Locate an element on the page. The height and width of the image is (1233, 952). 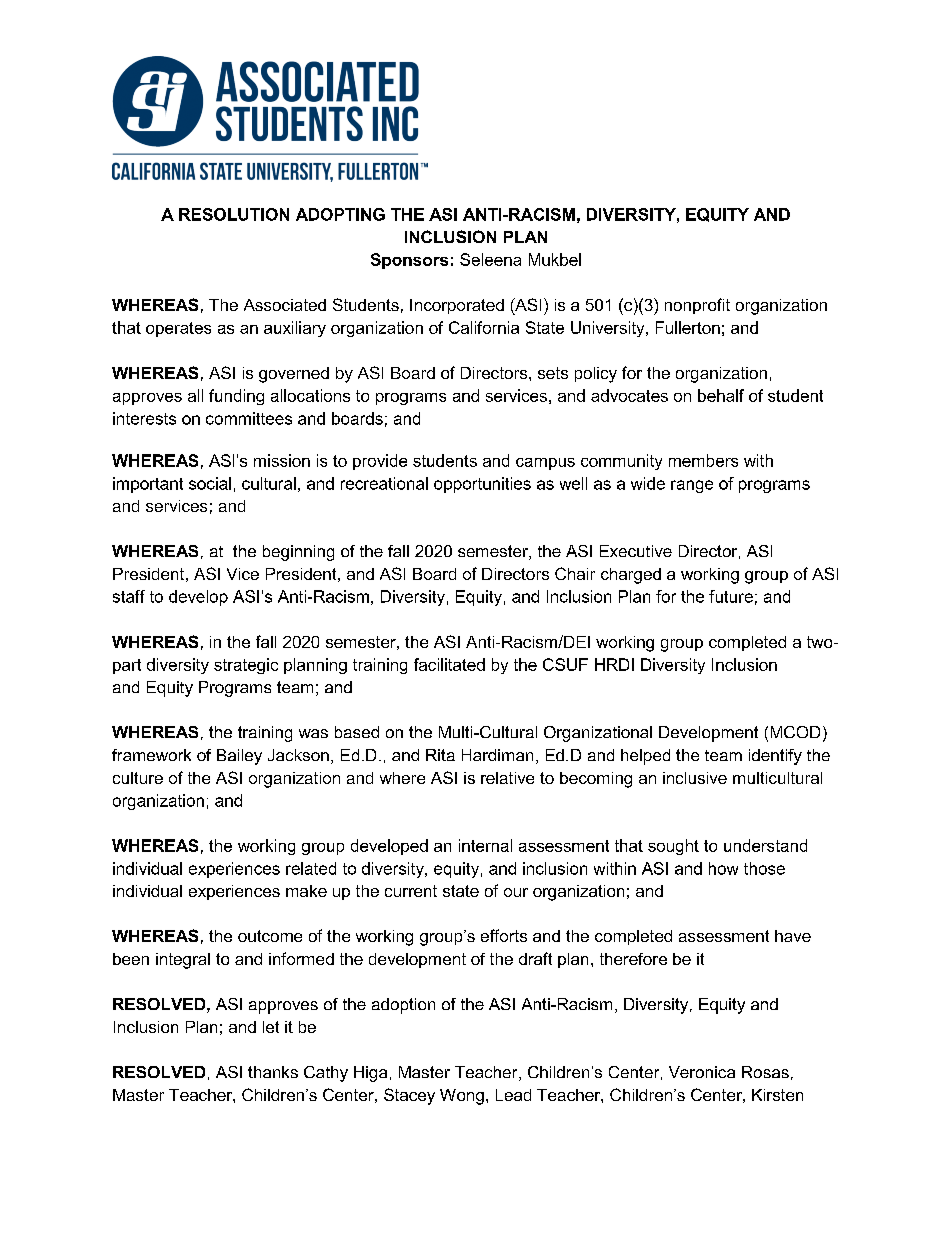
range is located at coordinates (692, 486).
